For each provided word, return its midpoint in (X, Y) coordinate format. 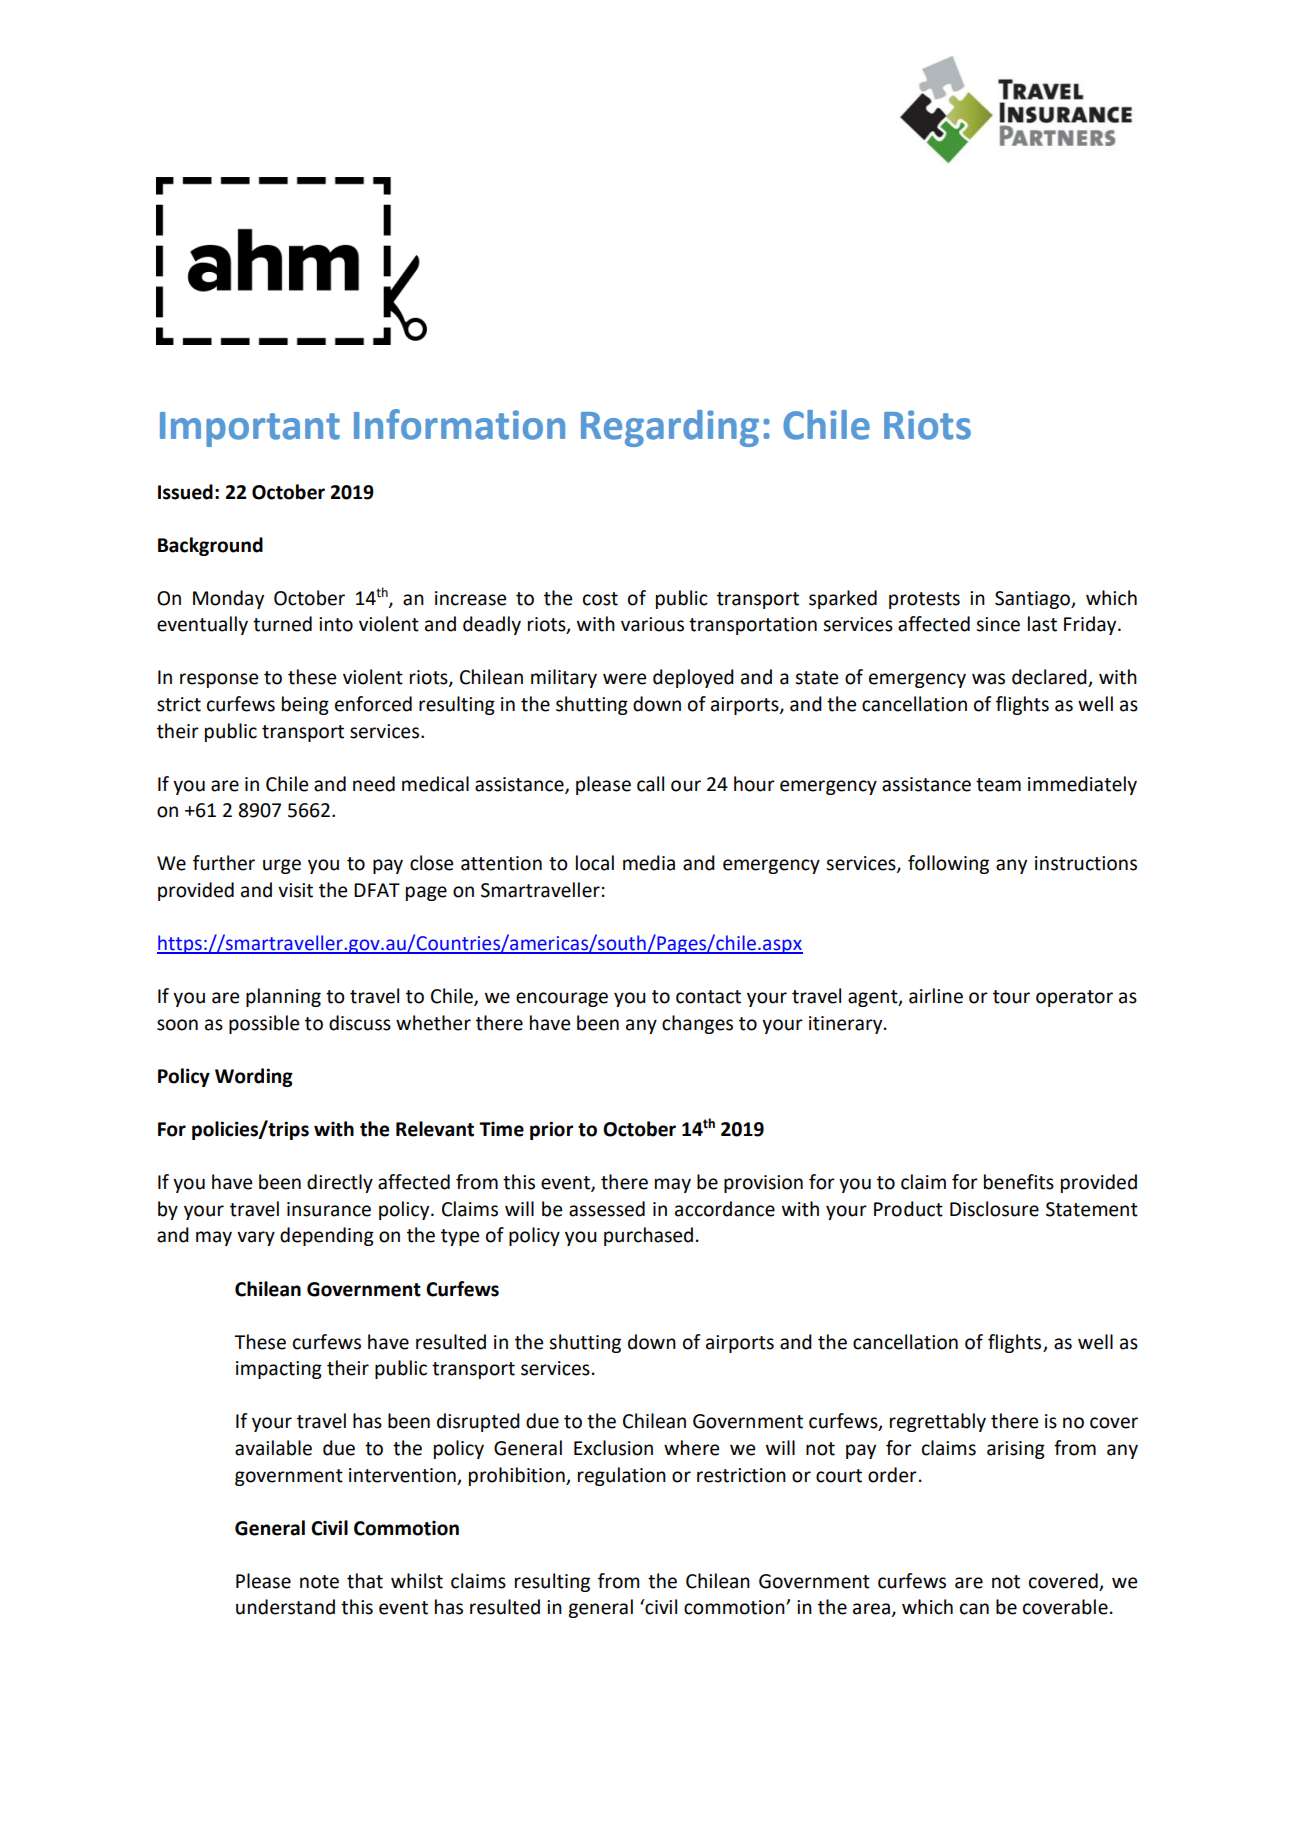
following (948, 864)
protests (924, 600)
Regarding (670, 428)
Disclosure (994, 1209)
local (595, 863)
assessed (607, 1209)
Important (250, 429)
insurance (329, 1209)
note (319, 1582)
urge (282, 866)
